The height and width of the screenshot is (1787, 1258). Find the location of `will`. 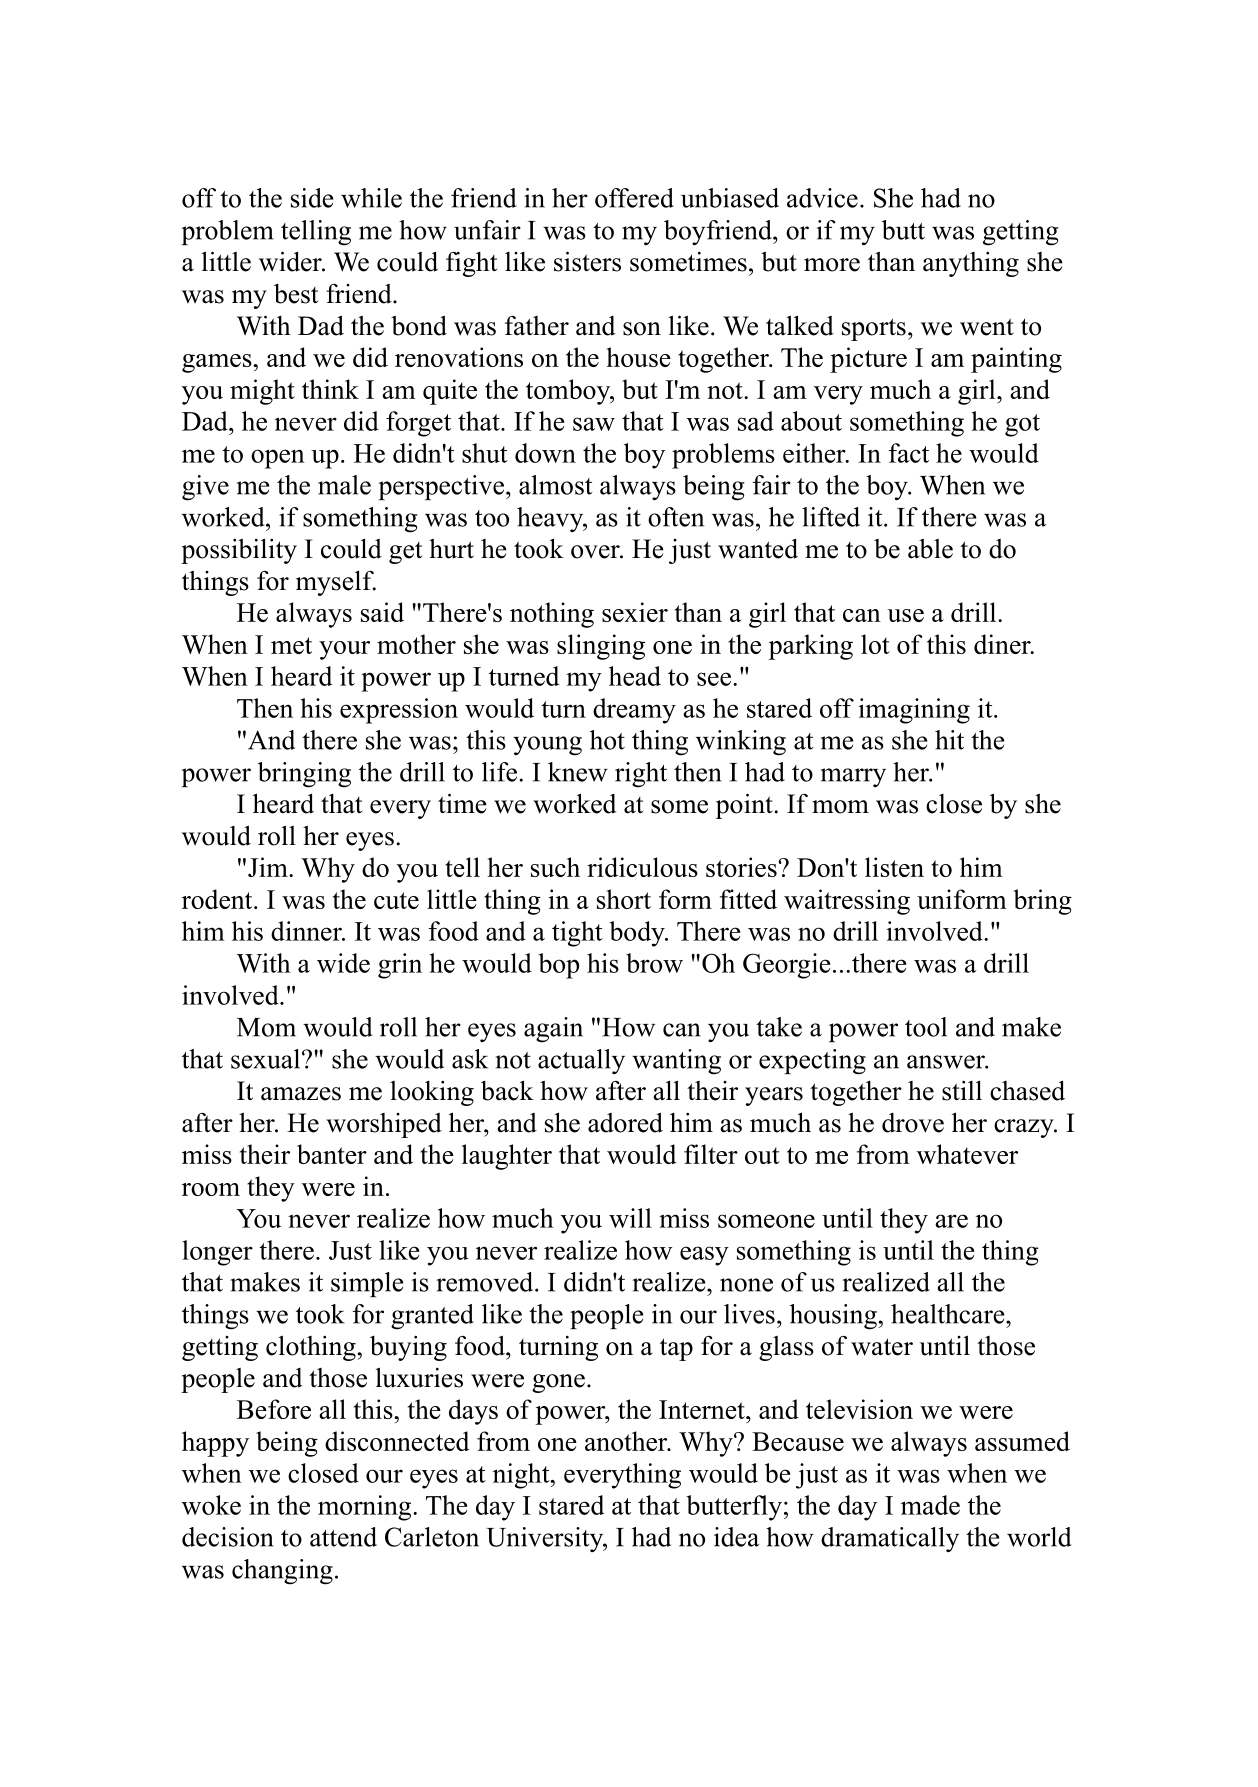

will is located at coordinates (630, 1218).
